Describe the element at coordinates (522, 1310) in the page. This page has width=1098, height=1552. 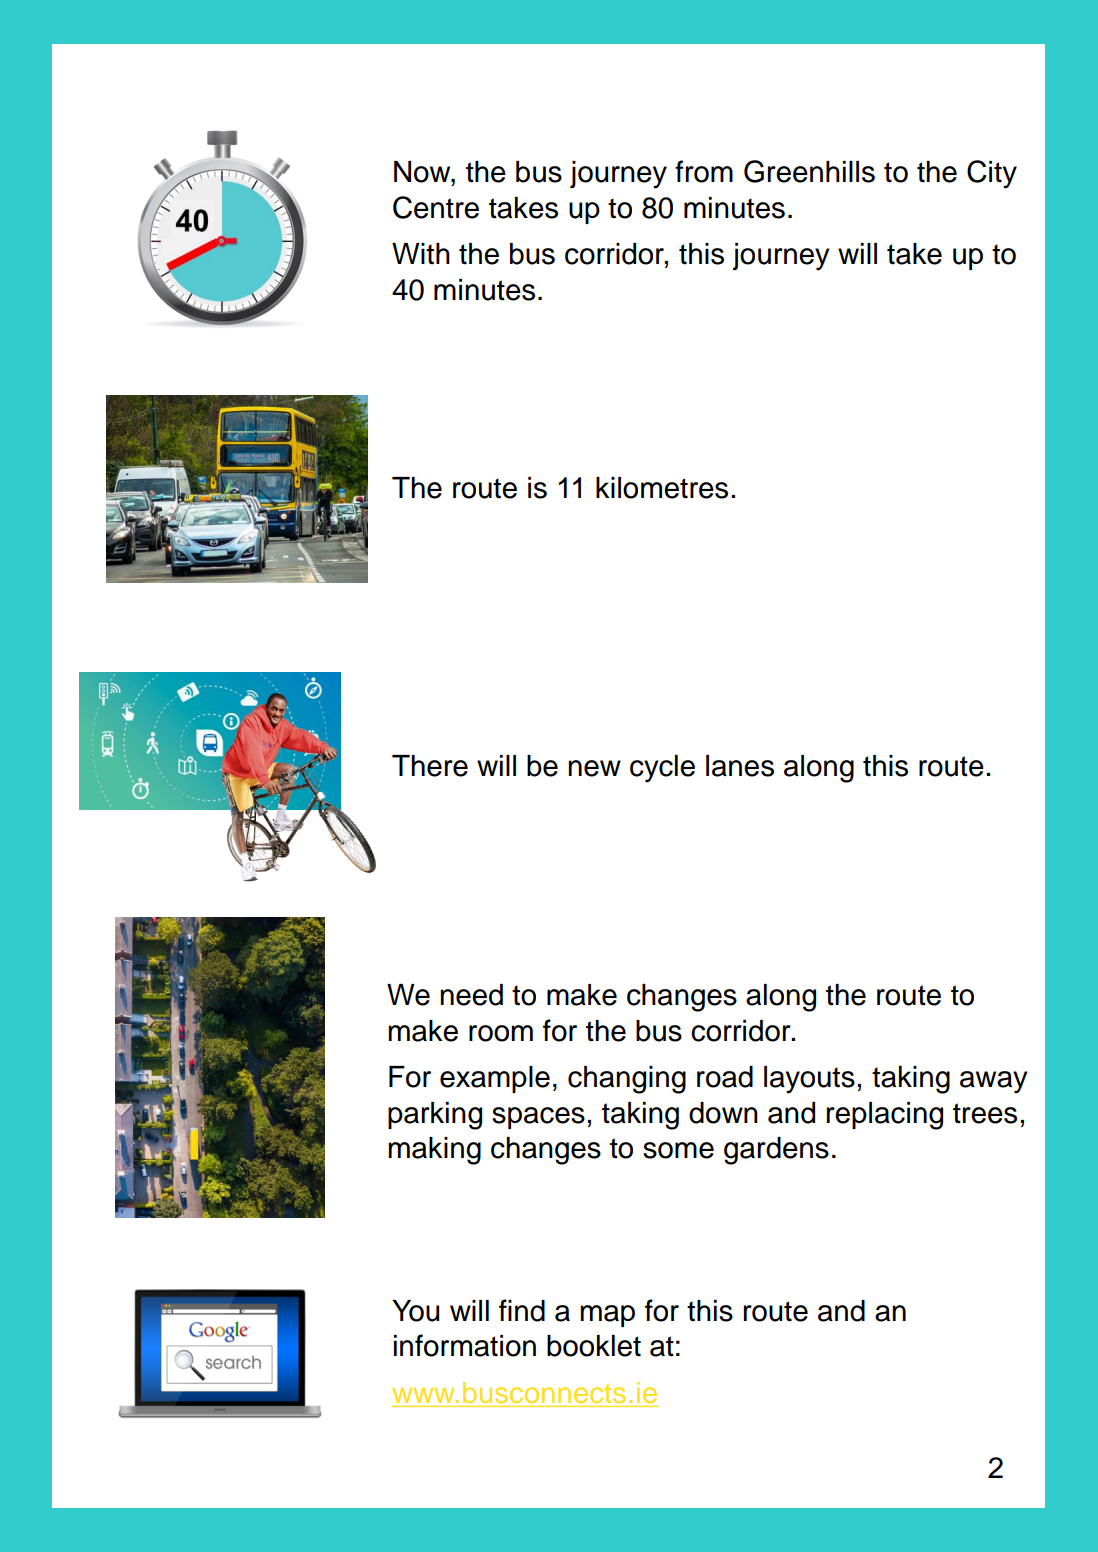
I see `find` at that location.
